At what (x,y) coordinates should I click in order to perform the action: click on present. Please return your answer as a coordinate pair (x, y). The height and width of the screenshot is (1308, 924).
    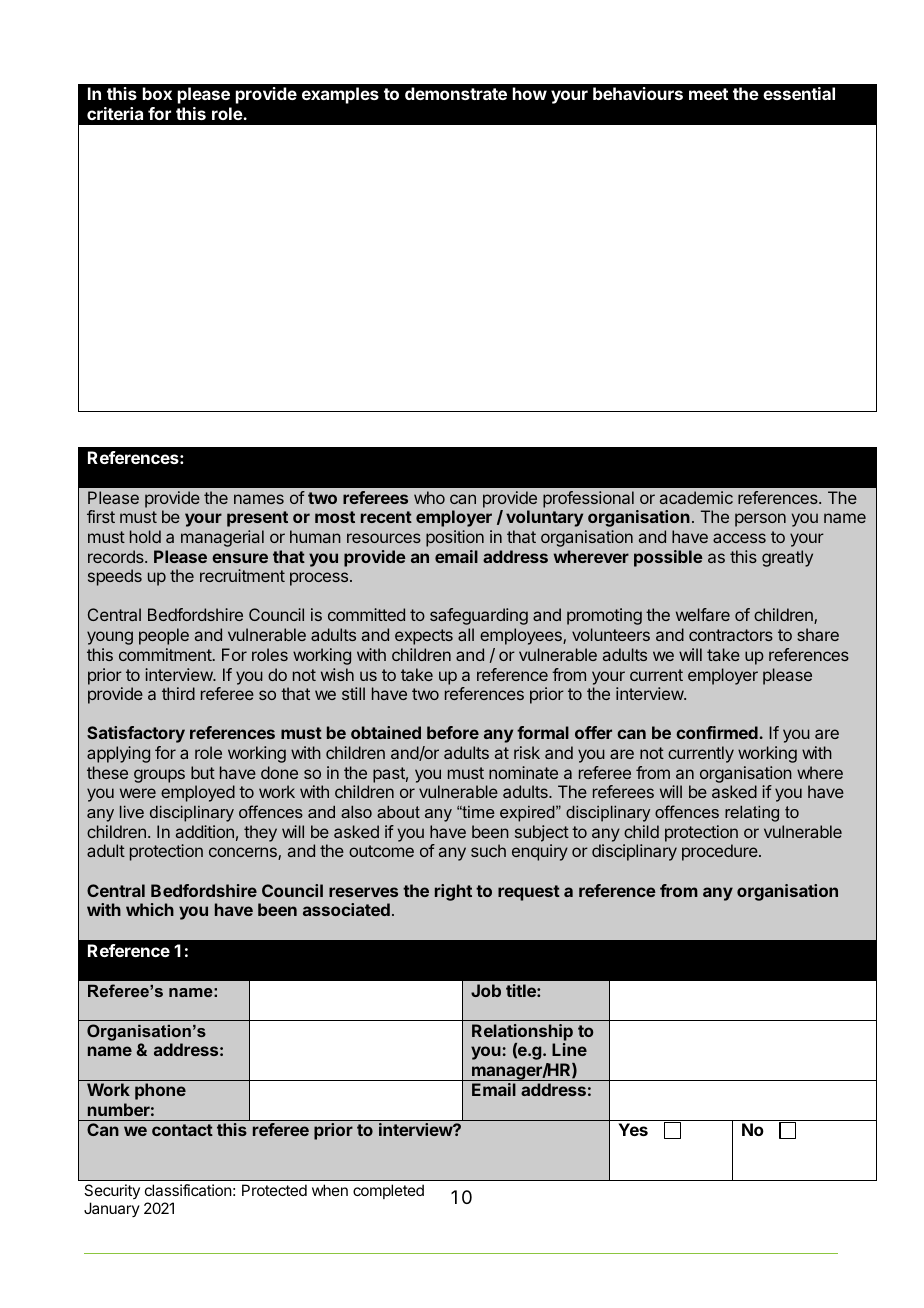
    Looking at the image, I should click on (257, 519).
